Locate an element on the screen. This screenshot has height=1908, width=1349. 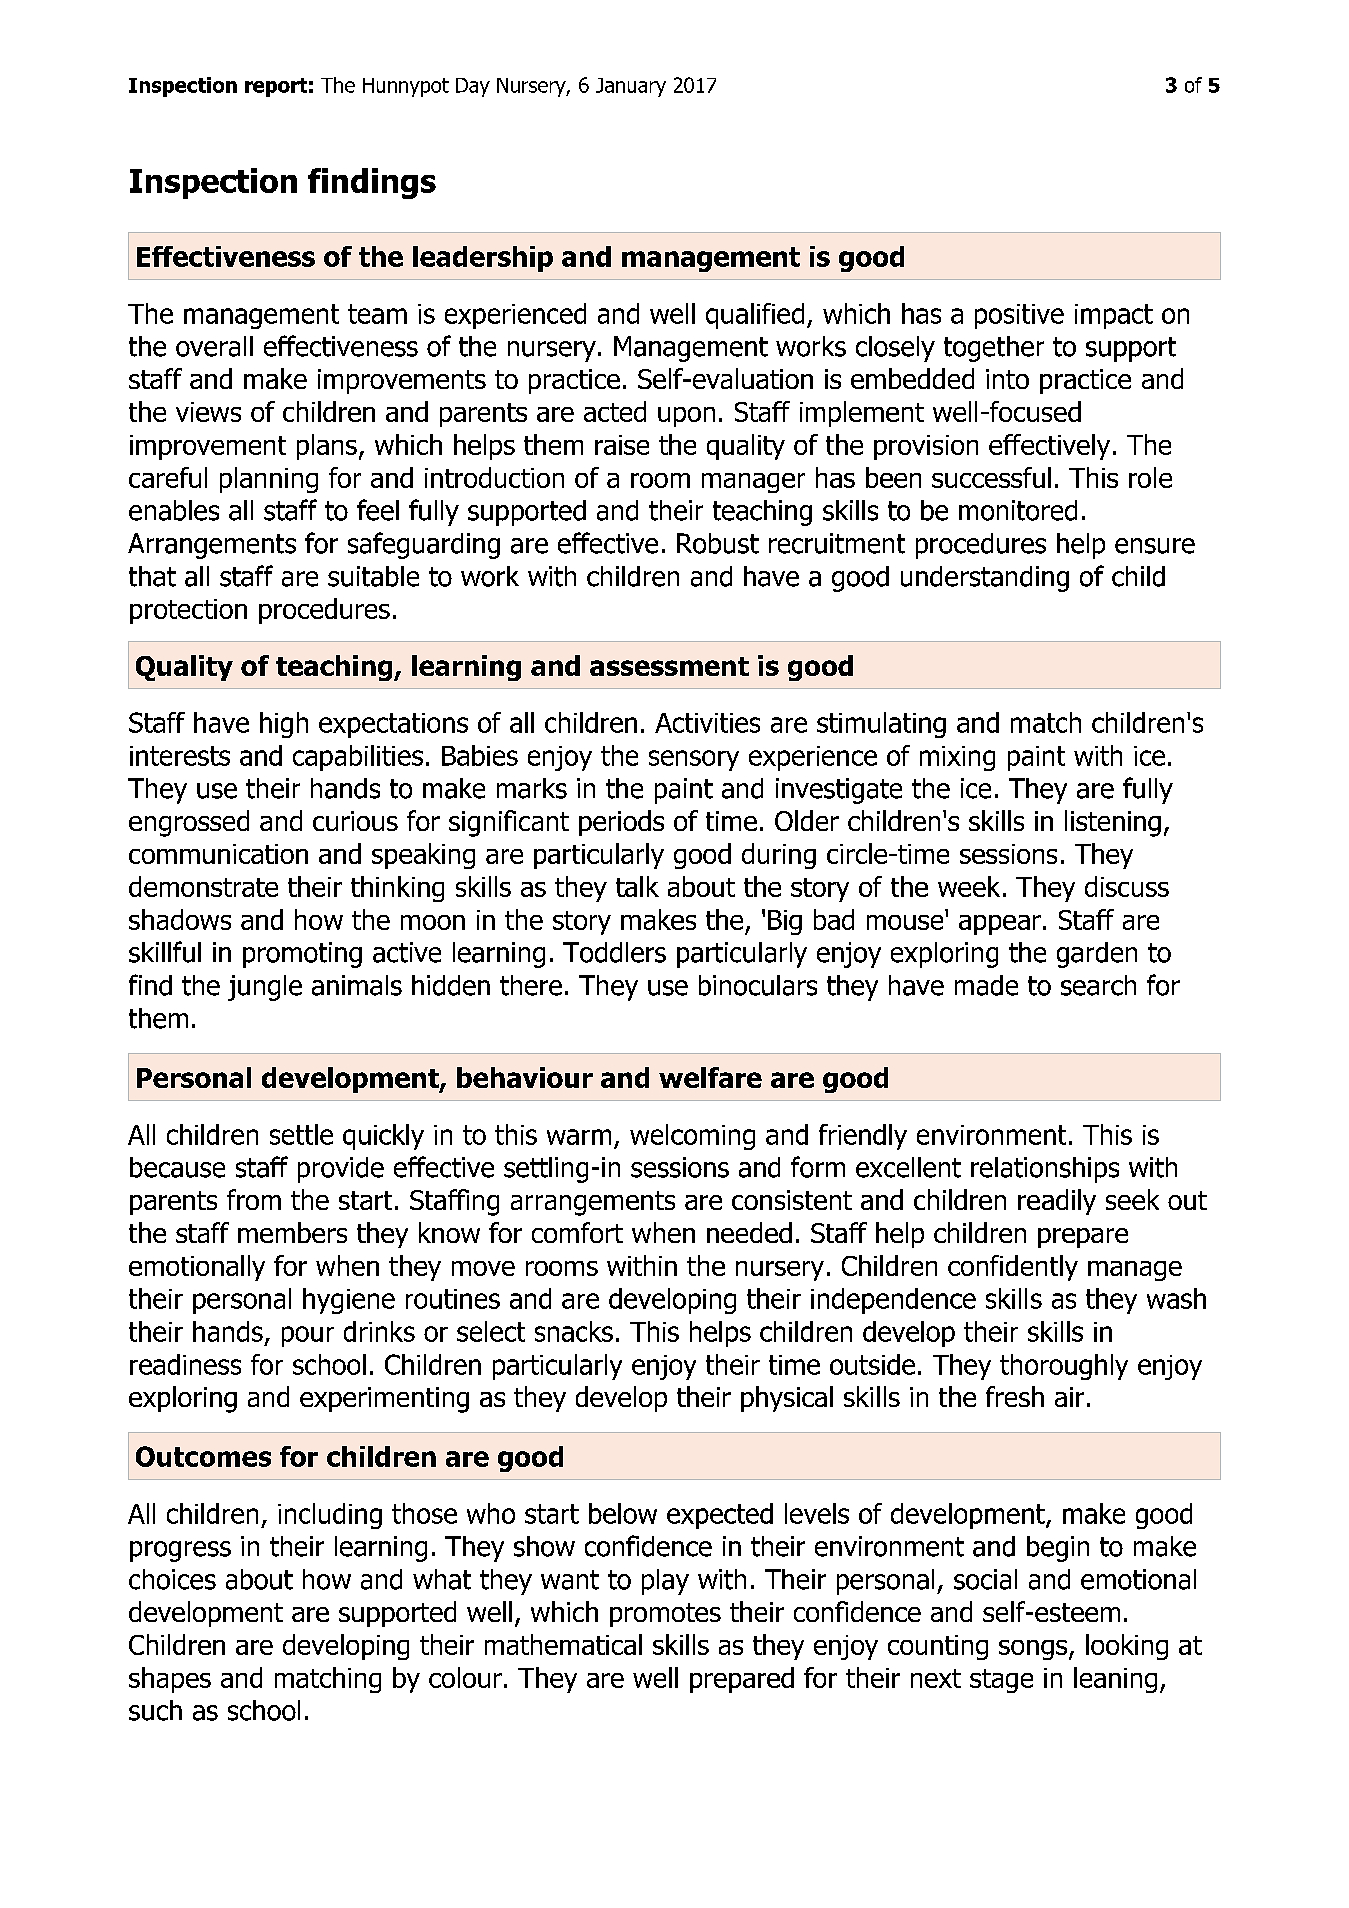
protection is located at coordinates (188, 611).
